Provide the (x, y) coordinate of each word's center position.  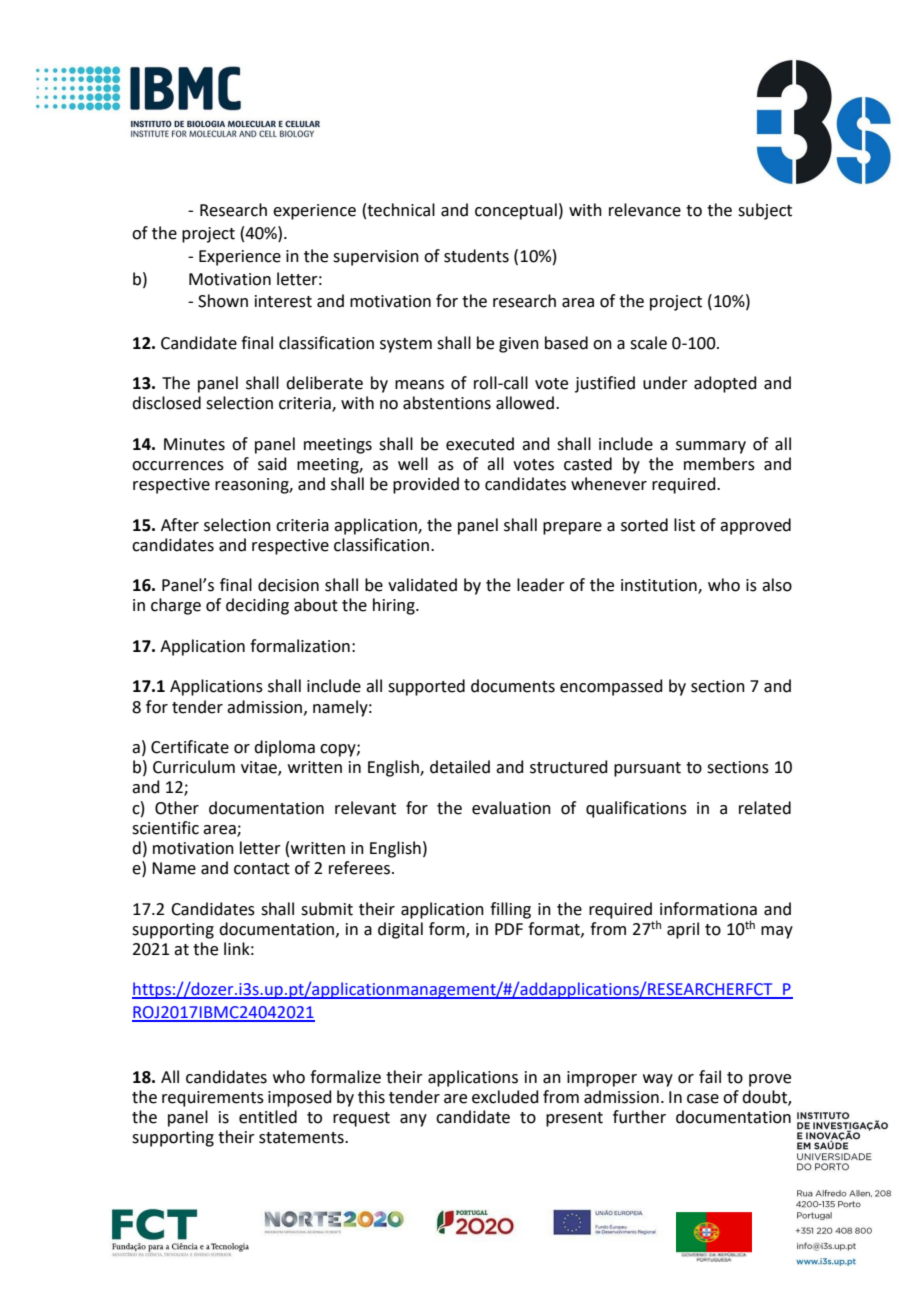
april (683, 930)
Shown (223, 301)
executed (480, 444)
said (272, 464)
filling (510, 910)
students (476, 256)
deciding (257, 606)
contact (262, 869)
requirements (213, 1099)
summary (711, 447)
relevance (645, 210)
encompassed (611, 687)
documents (513, 686)
